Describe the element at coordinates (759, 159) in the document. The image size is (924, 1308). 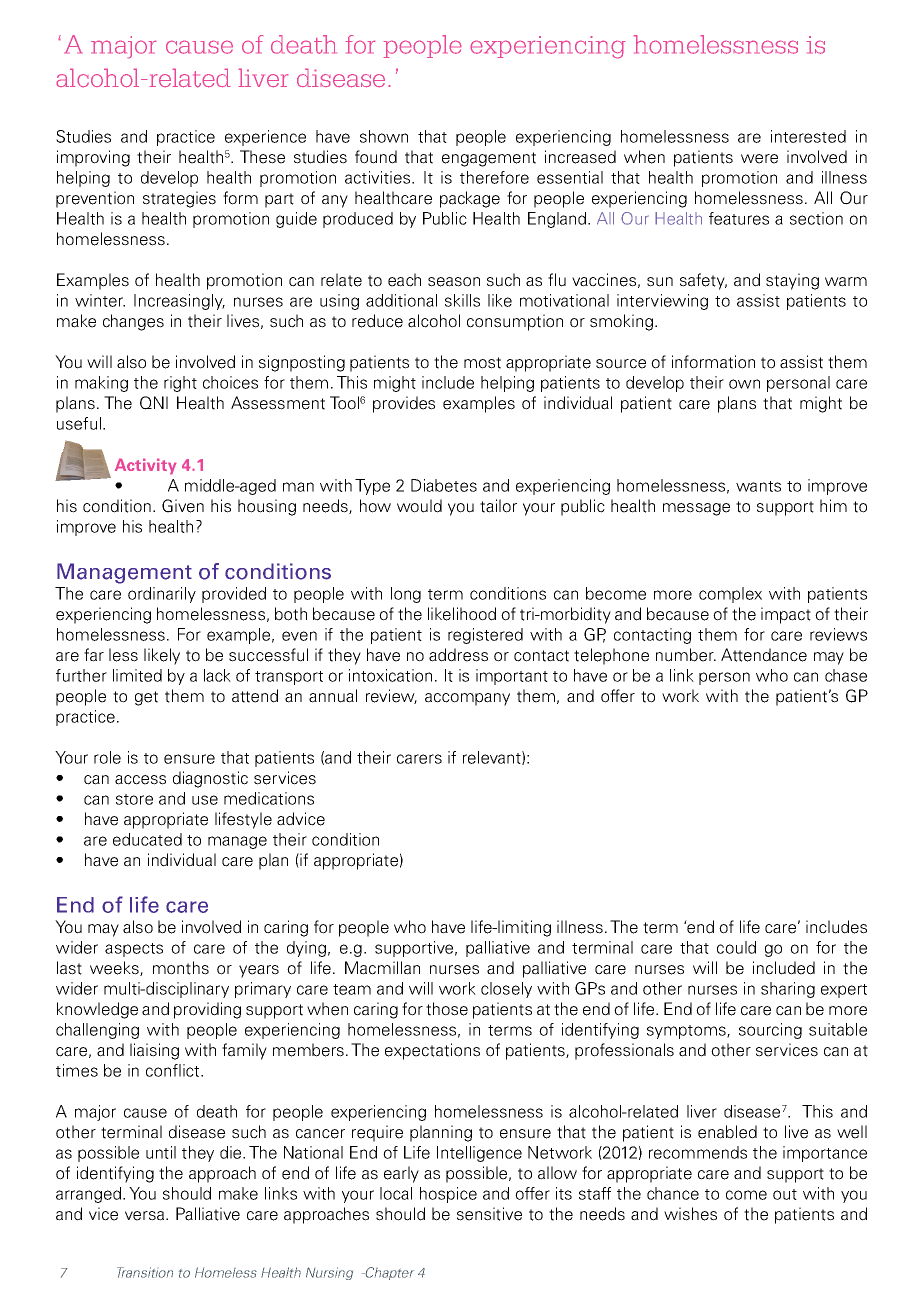
I see `were` at that location.
